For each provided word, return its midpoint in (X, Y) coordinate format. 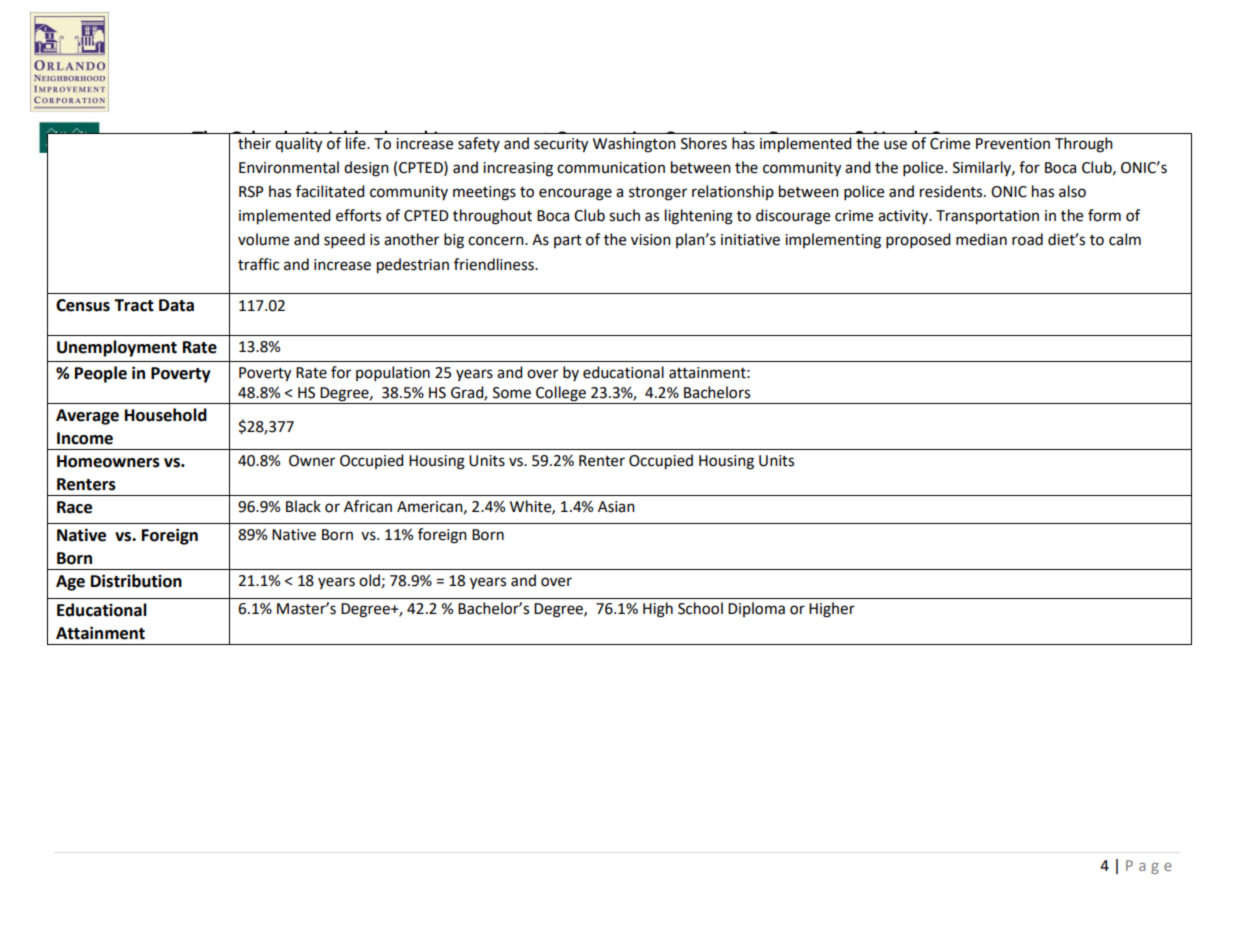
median (981, 239)
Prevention (1013, 144)
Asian (616, 507)
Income (85, 438)
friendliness (495, 264)
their (254, 143)
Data (176, 305)
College (561, 395)
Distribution (136, 581)
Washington (634, 145)
